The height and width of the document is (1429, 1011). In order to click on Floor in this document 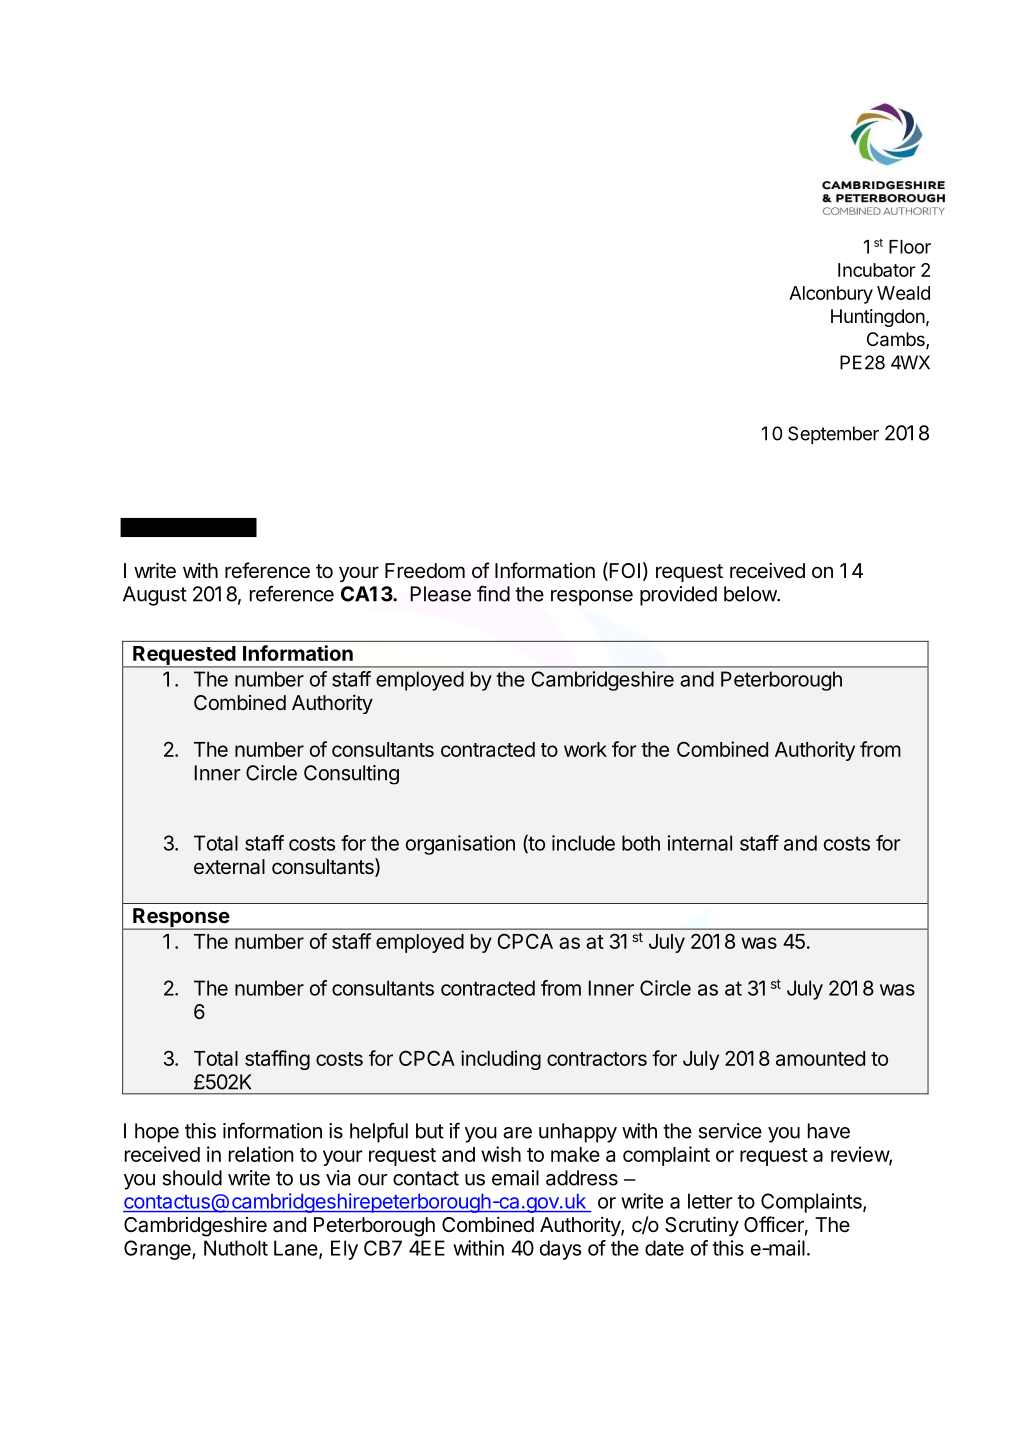, I will do `click(910, 247)`.
